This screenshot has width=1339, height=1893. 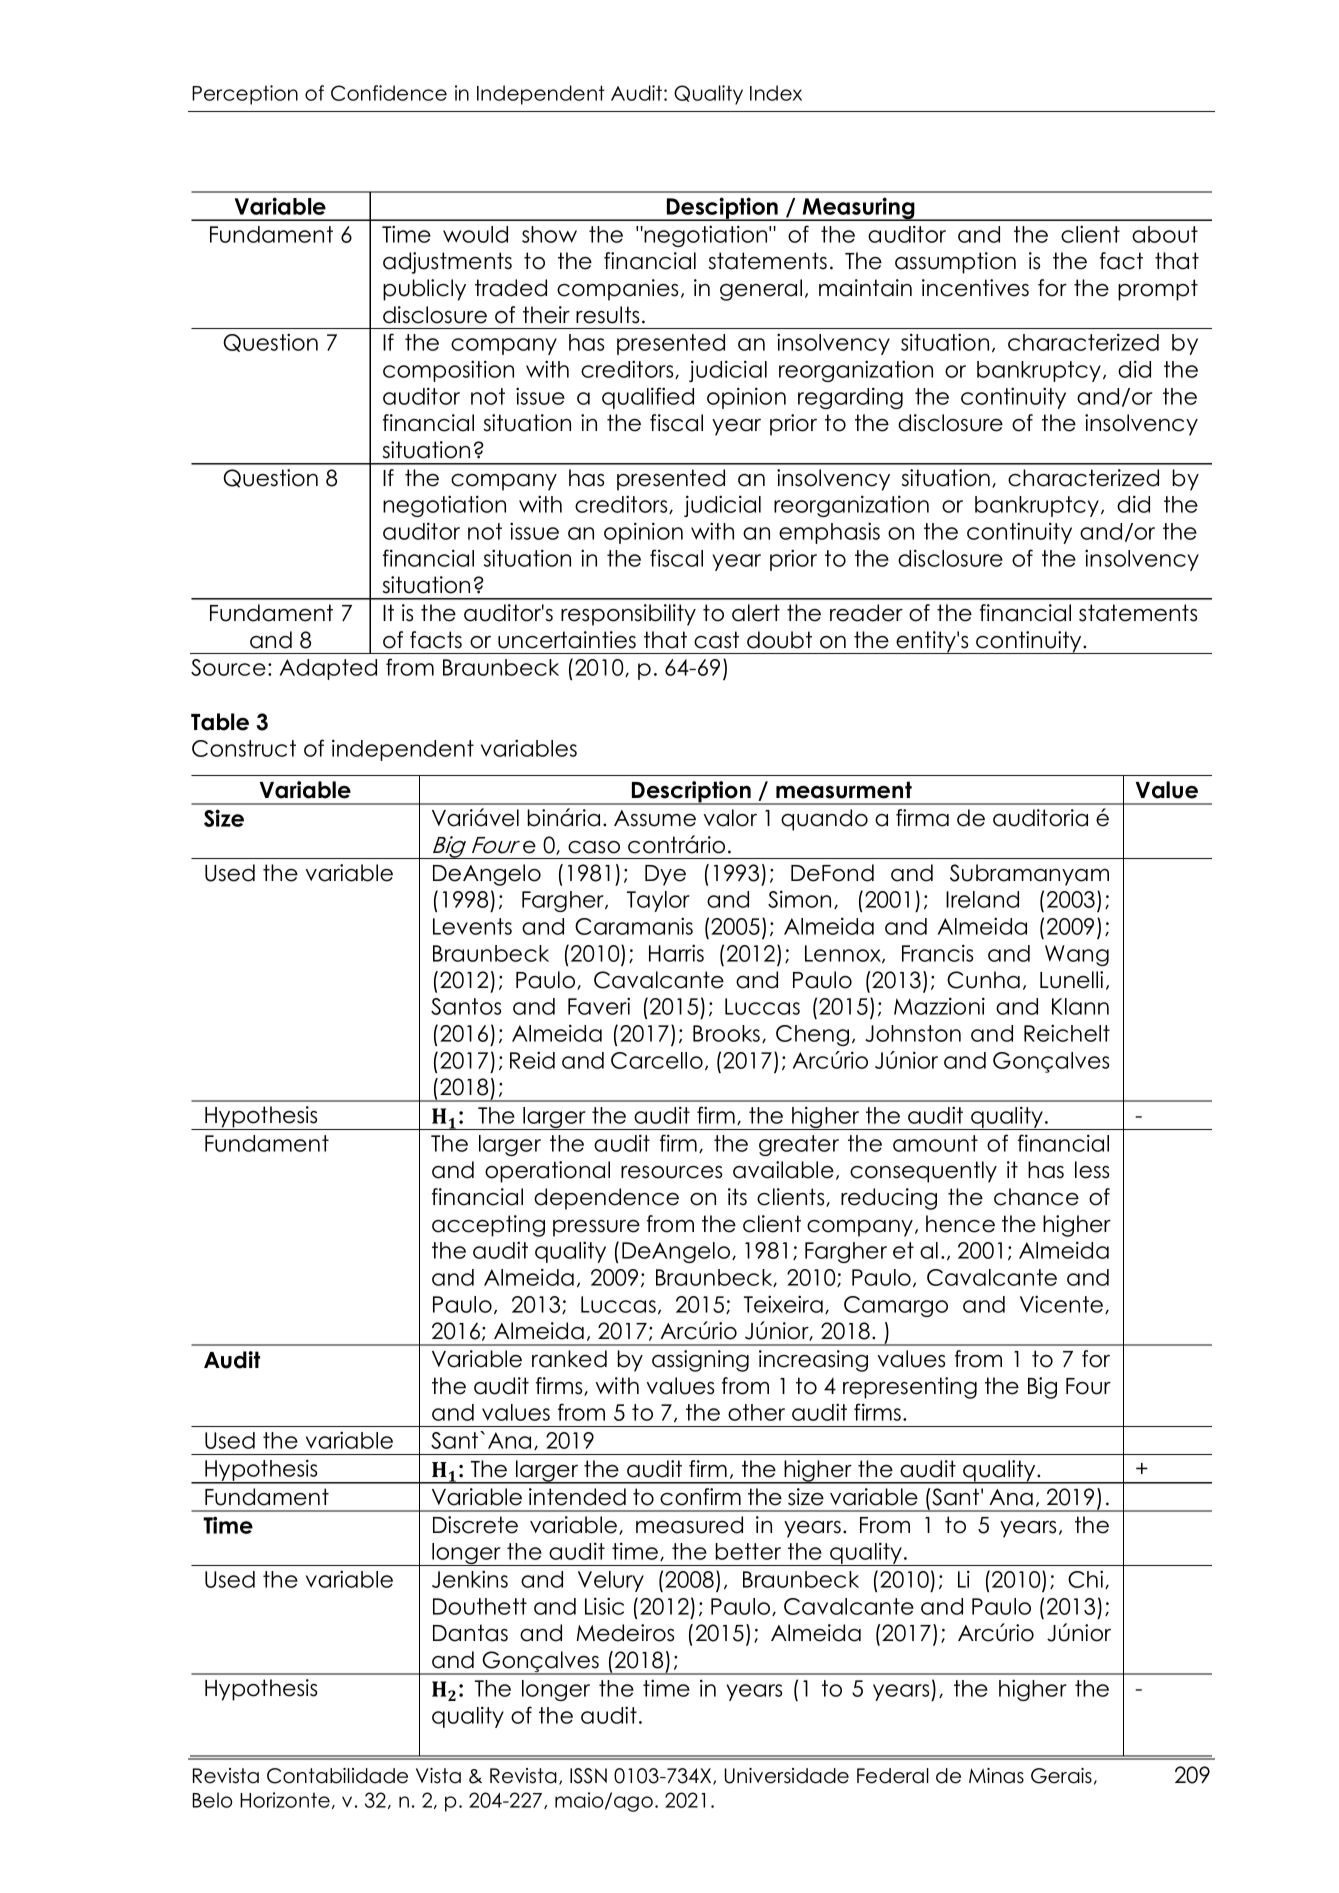 What do you see at coordinates (737, 1197) in the screenshot?
I see `its` at bounding box center [737, 1197].
